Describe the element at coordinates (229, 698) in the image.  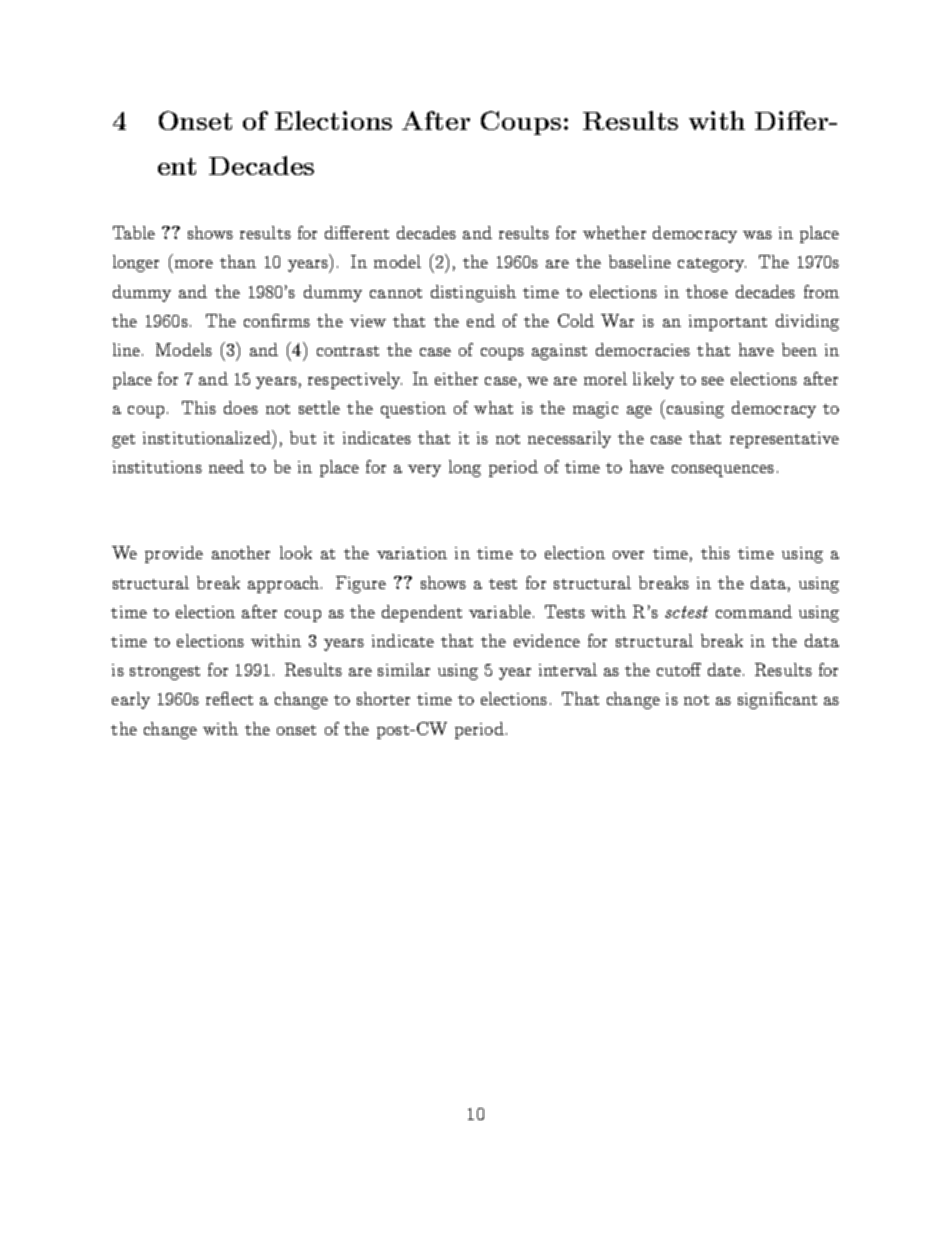
I see `reflect` at that location.
